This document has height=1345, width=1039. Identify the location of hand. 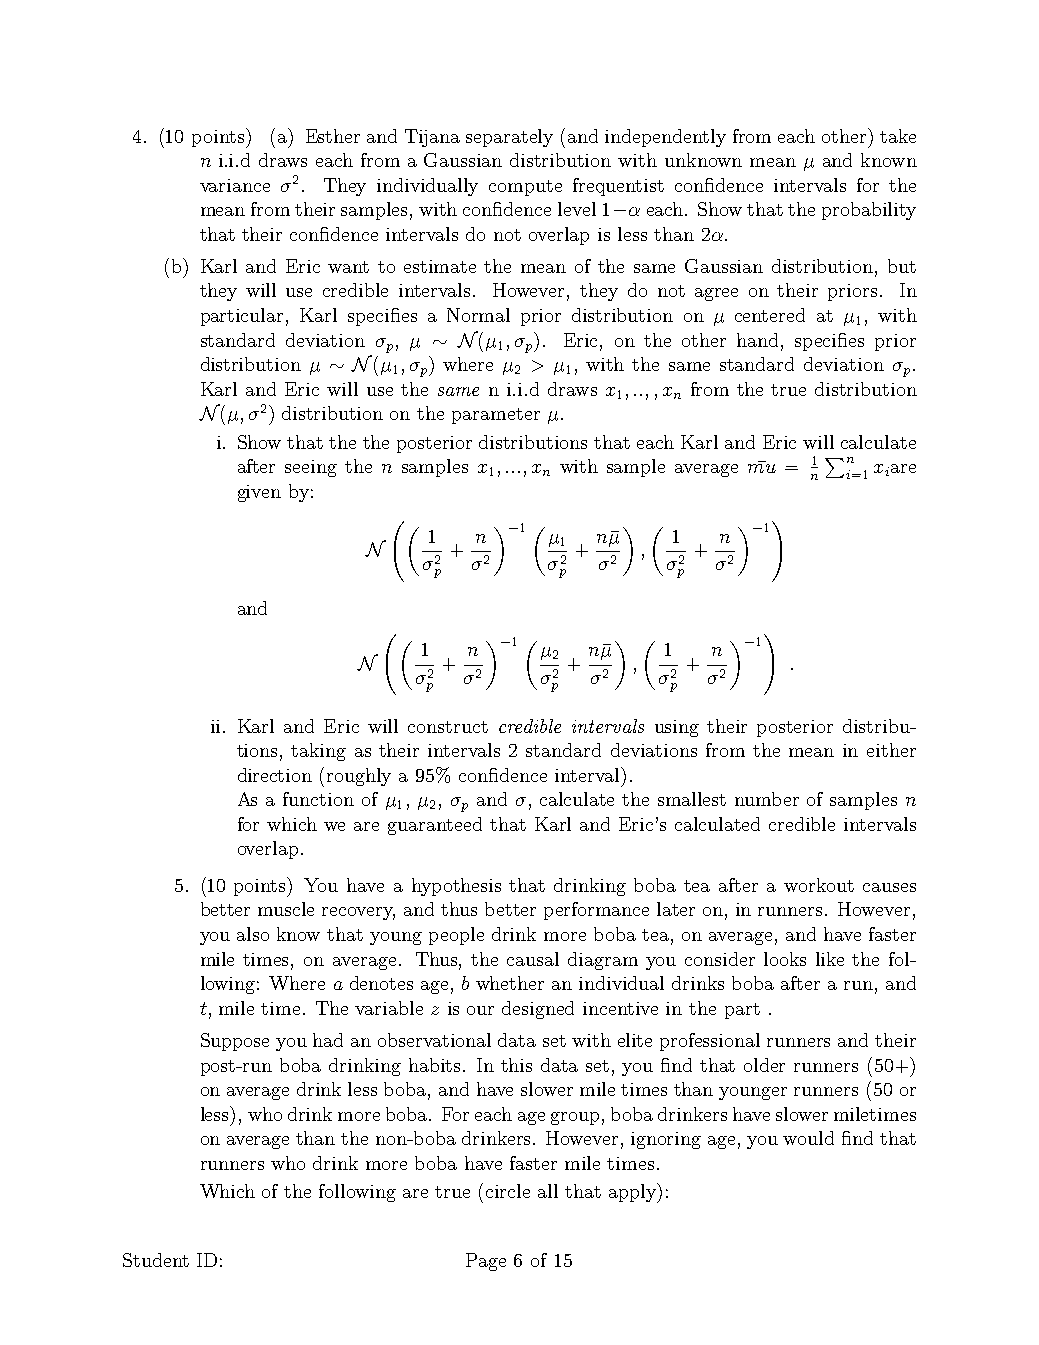
(757, 340).
